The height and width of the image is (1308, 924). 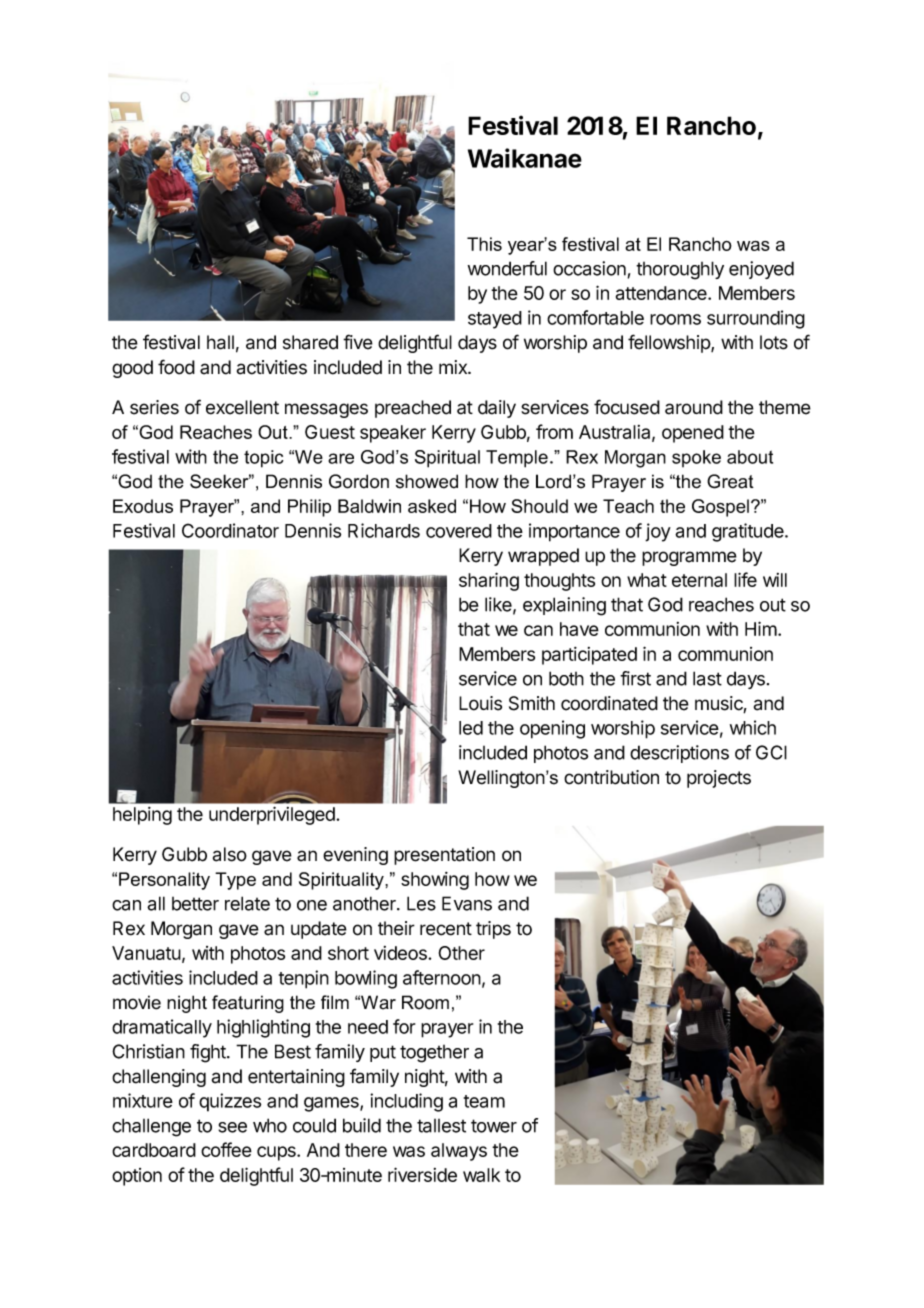 What do you see at coordinates (226, 1149) in the image?
I see `coffee` at bounding box center [226, 1149].
